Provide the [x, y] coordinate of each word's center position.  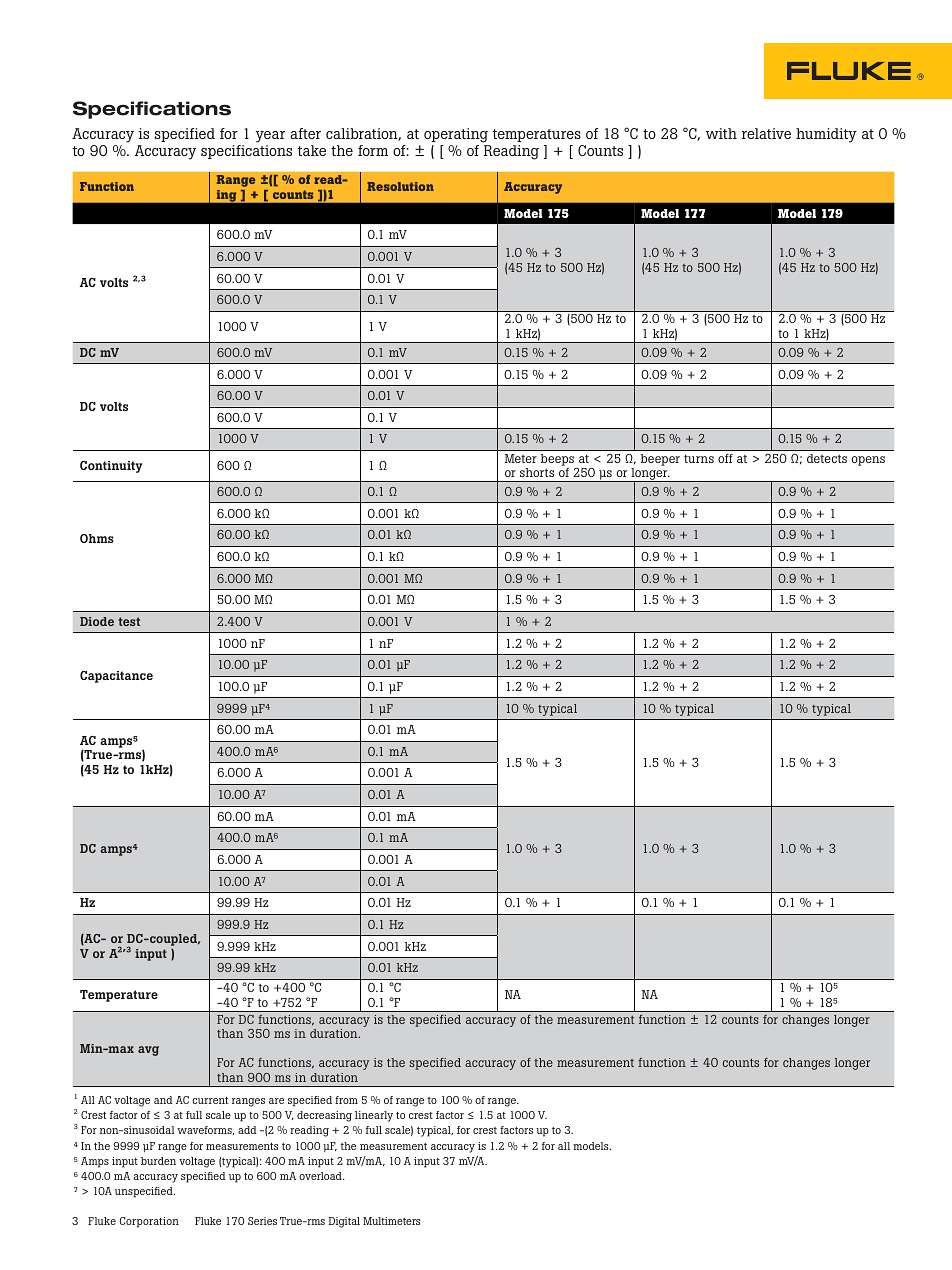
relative [766, 133]
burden [158, 1161]
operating [456, 135]
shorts [537, 472]
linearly [374, 1116]
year [270, 137]
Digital [344, 1222]
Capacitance [116, 677]
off [725, 458]
